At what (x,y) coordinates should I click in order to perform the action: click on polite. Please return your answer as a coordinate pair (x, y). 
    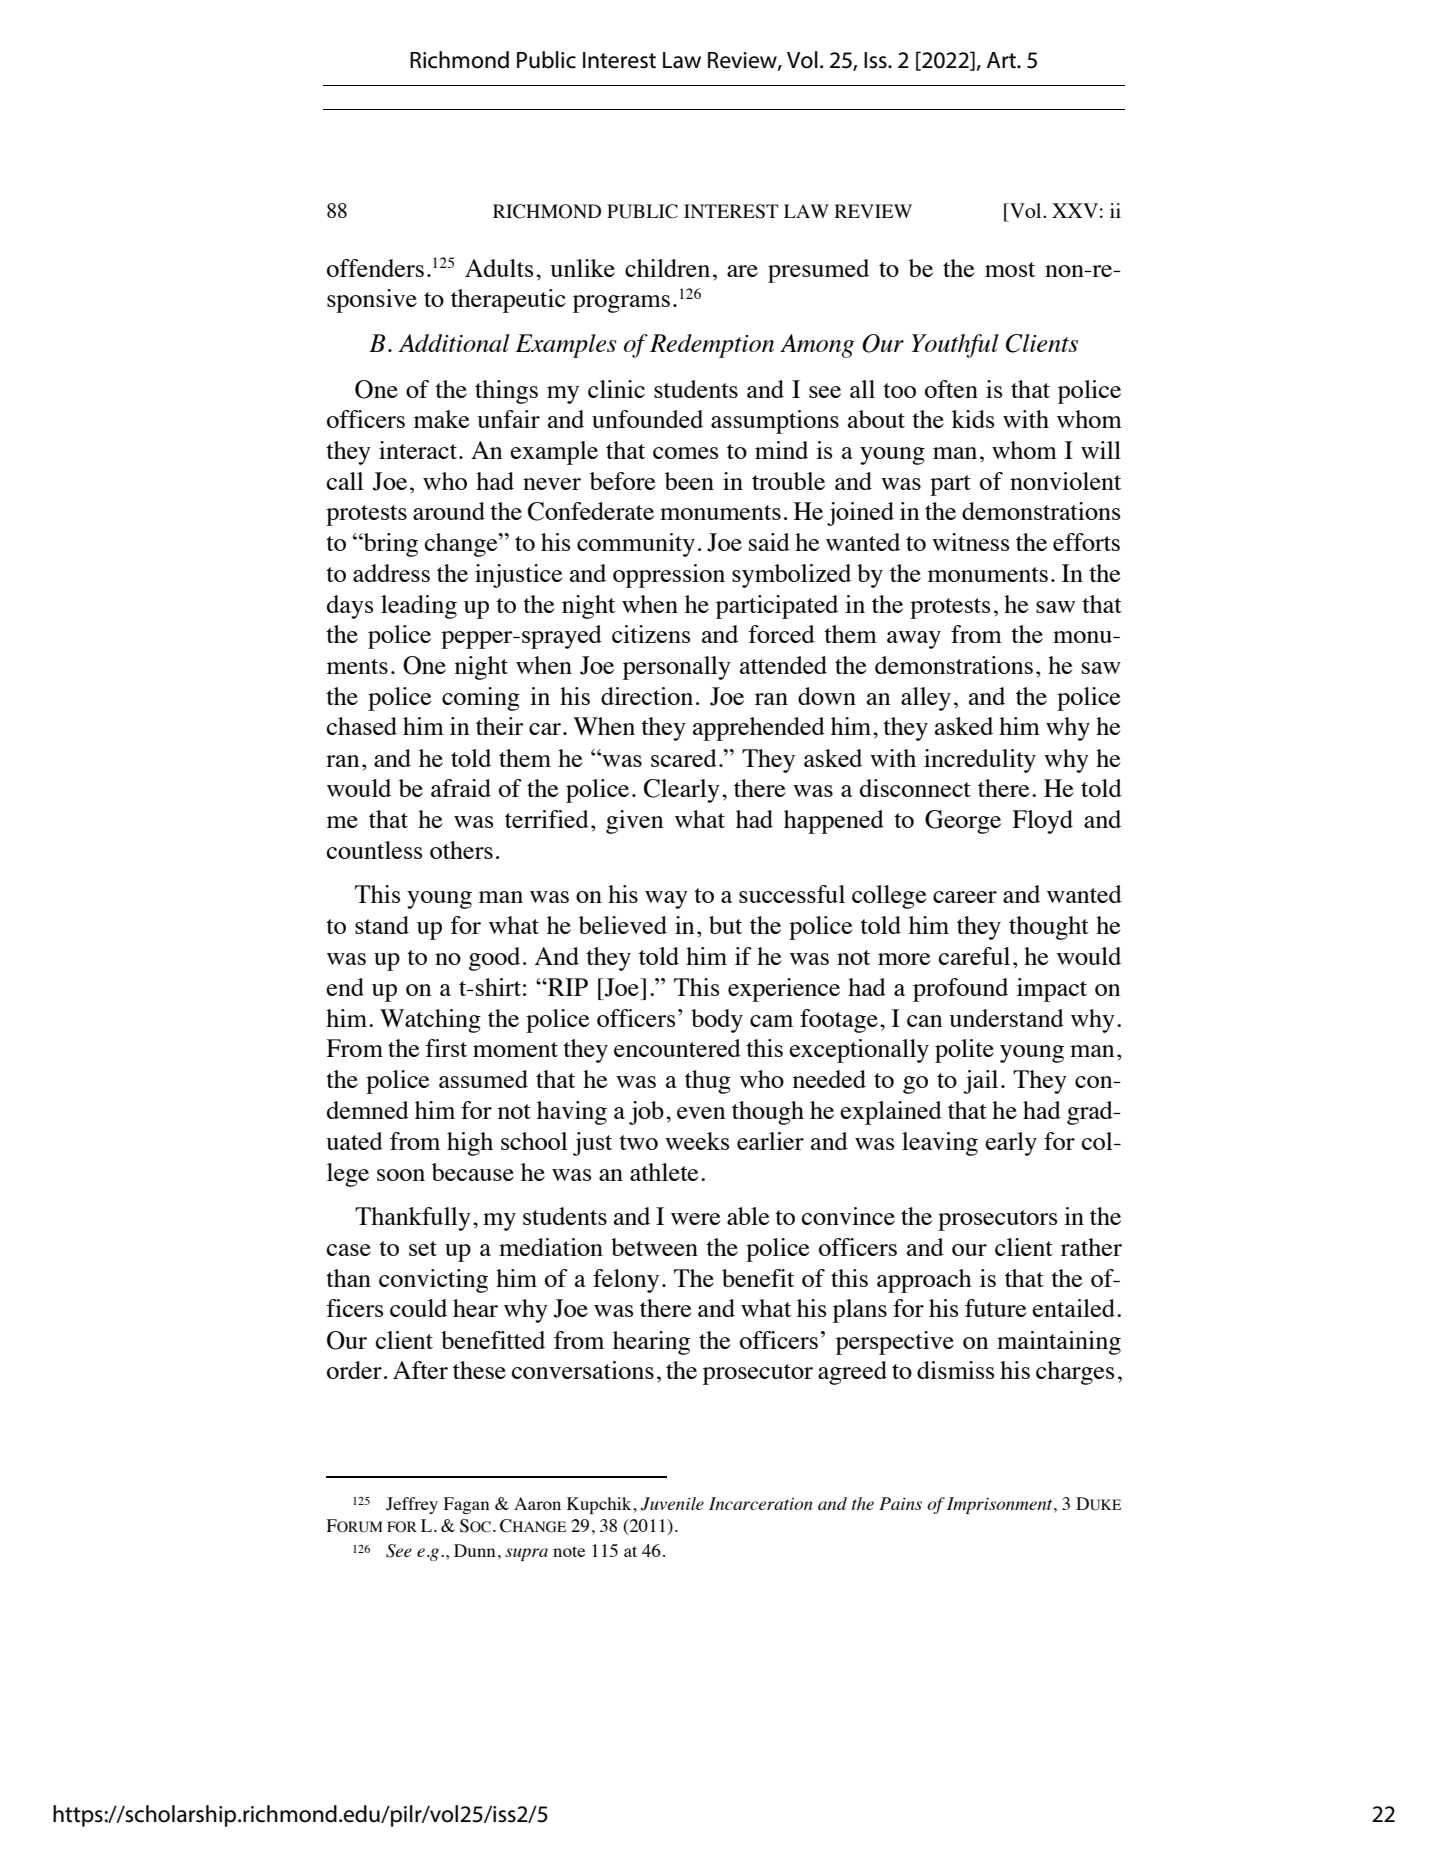
    Looking at the image, I should click on (964, 1051).
